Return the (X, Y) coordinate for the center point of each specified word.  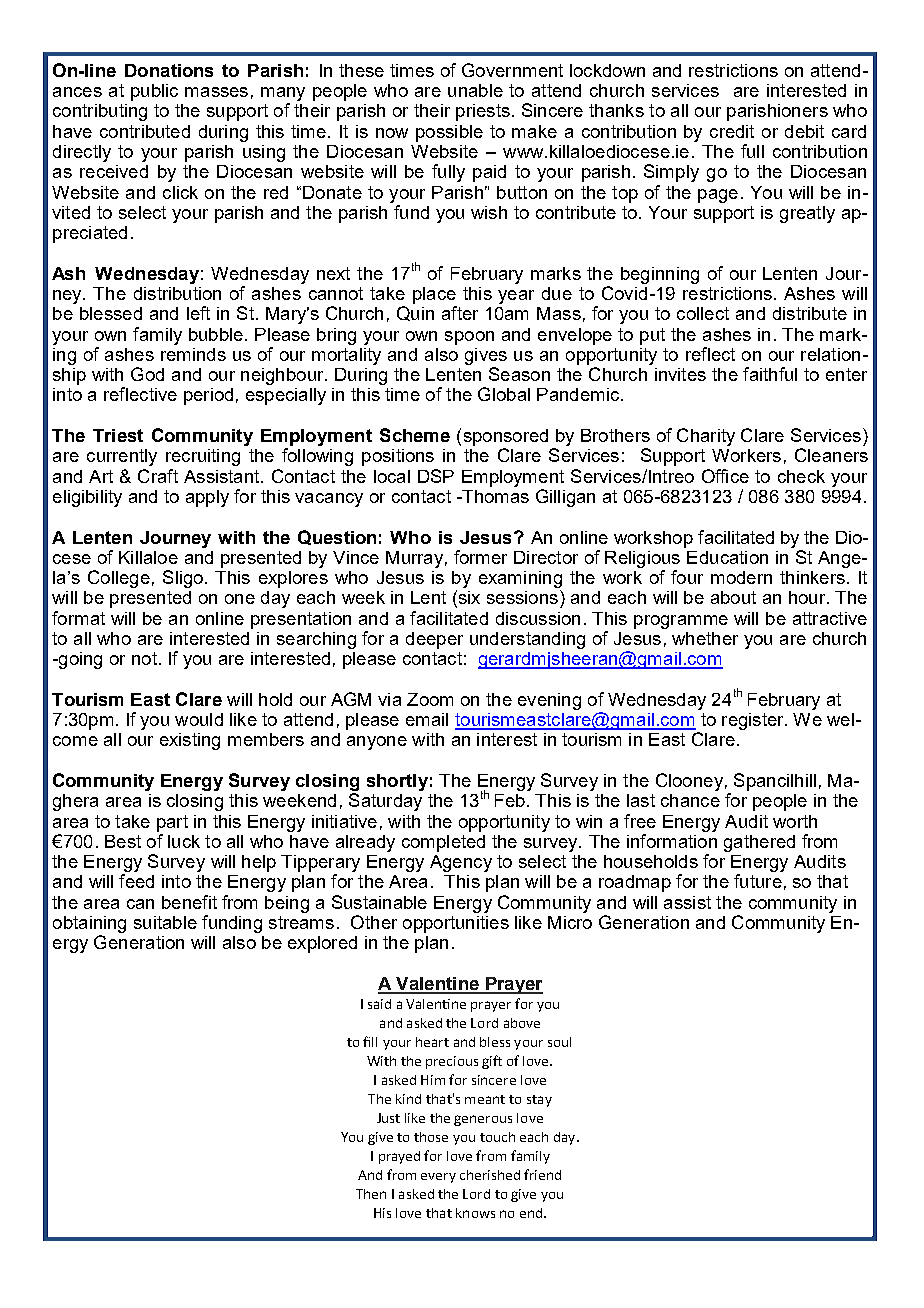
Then (371, 1194)
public (154, 92)
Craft (158, 476)
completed (443, 843)
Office (725, 476)
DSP (436, 476)
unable (475, 90)
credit (732, 131)
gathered (759, 843)
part (172, 823)
